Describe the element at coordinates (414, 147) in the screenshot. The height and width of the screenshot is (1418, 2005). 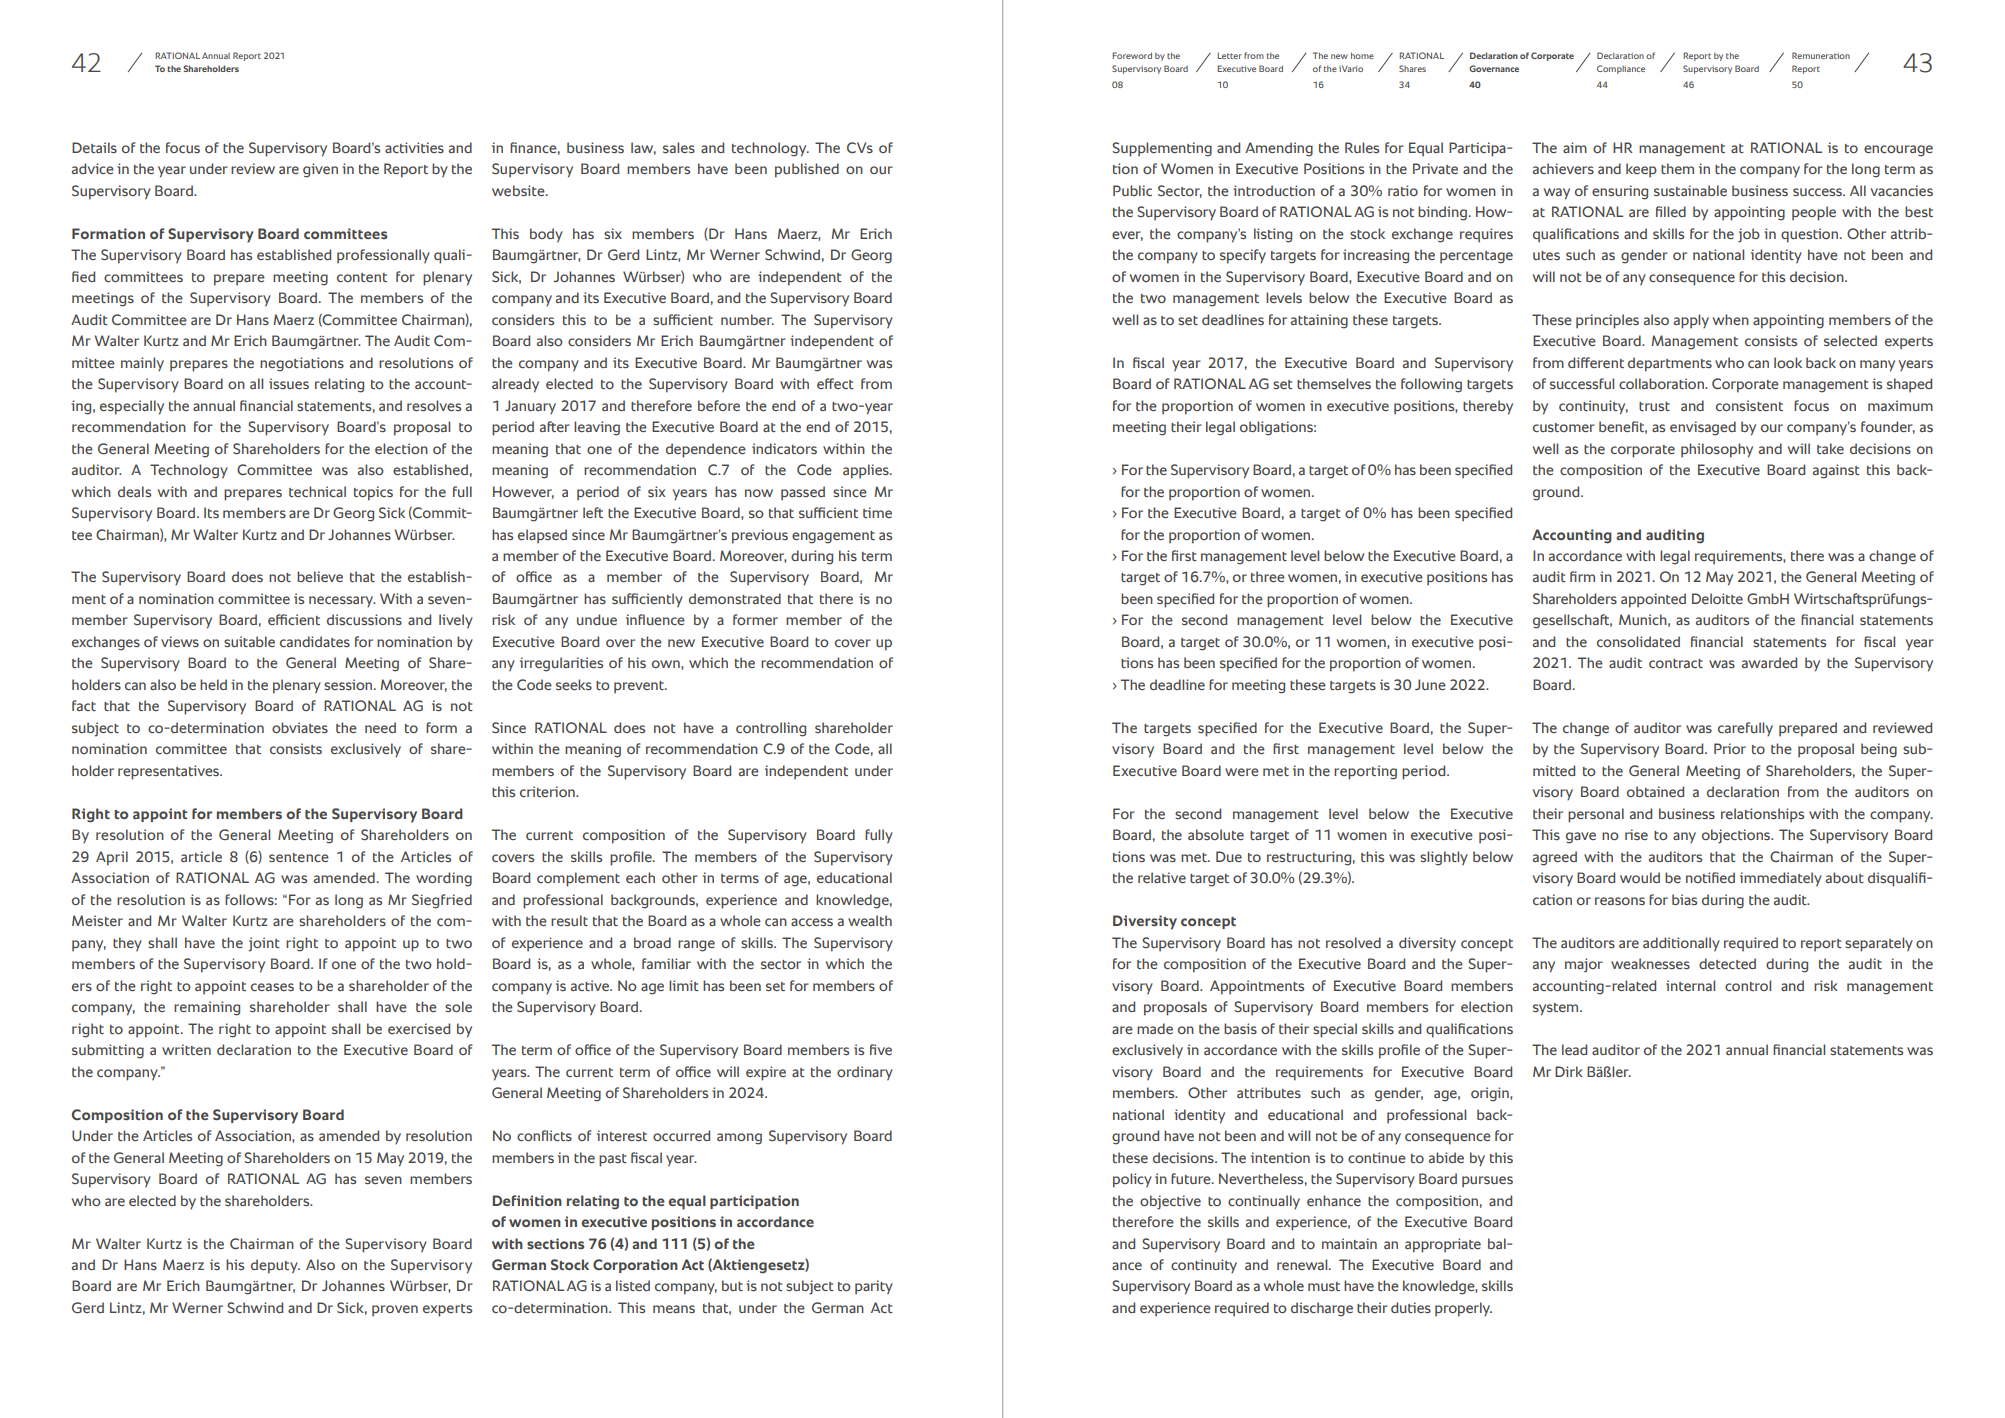
I see `activities` at that location.
